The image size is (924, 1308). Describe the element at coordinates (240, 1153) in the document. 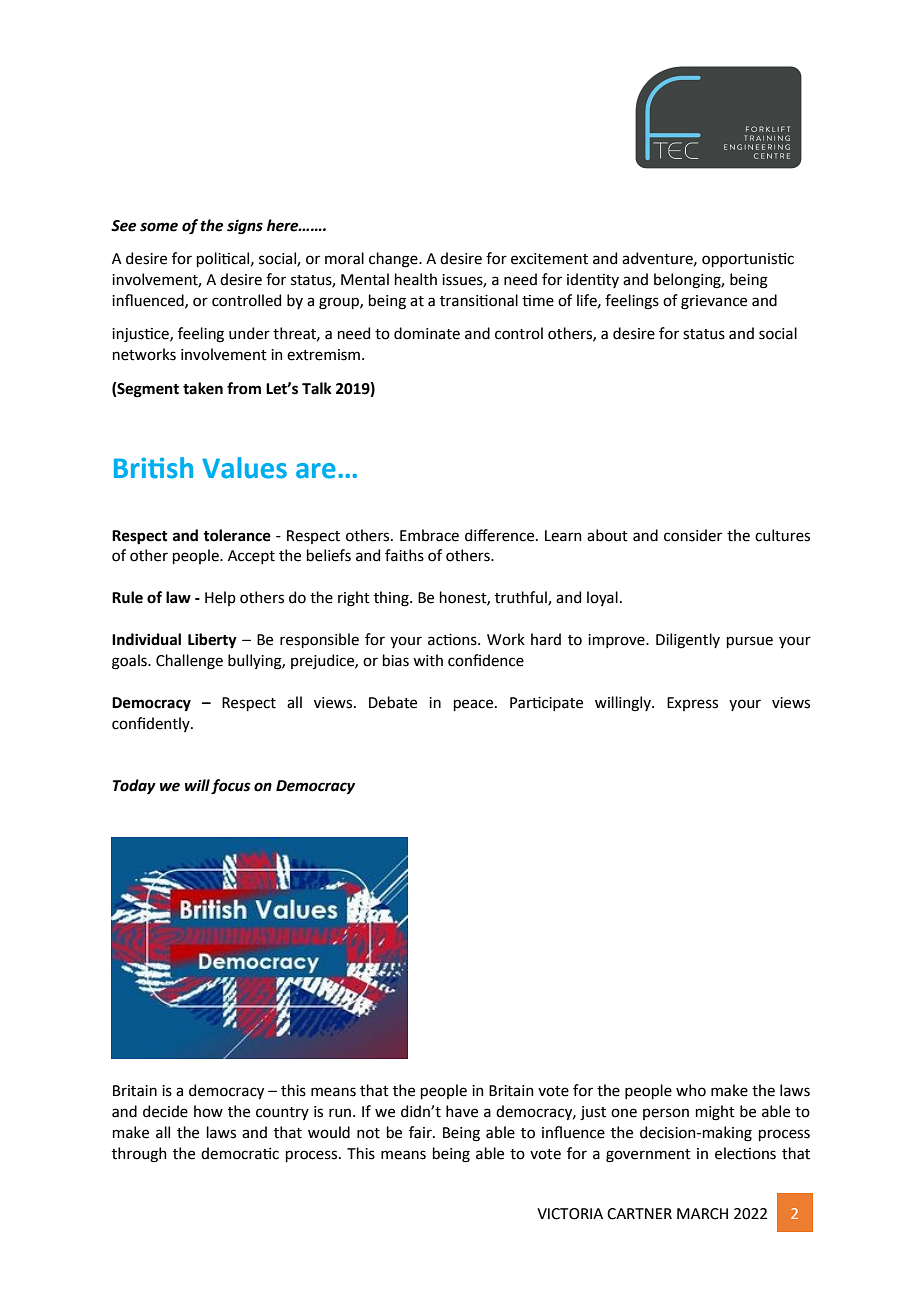

I see `democratic` at that location.
